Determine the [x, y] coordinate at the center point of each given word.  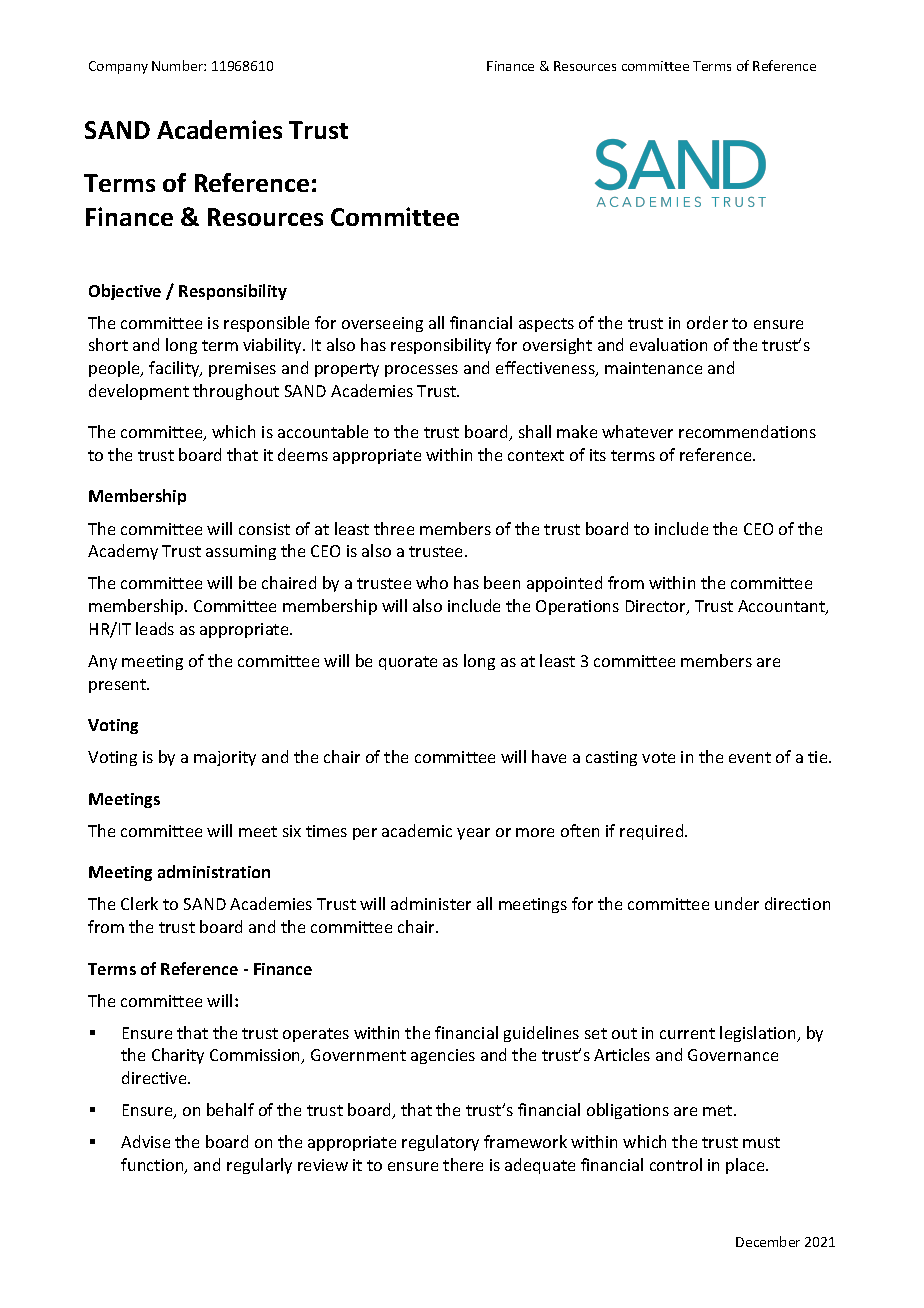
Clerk [139, 903]
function [153, 1166]
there [463, 1164]
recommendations [747, 431]
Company [118, 67]
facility [175, 369]
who [432, 582]
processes [421, 371]
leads [155, 628]
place [747, 1166]
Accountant [782, 607]
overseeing [382, 324]
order [707, 322]
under [737, 903]
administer [431, 903]
